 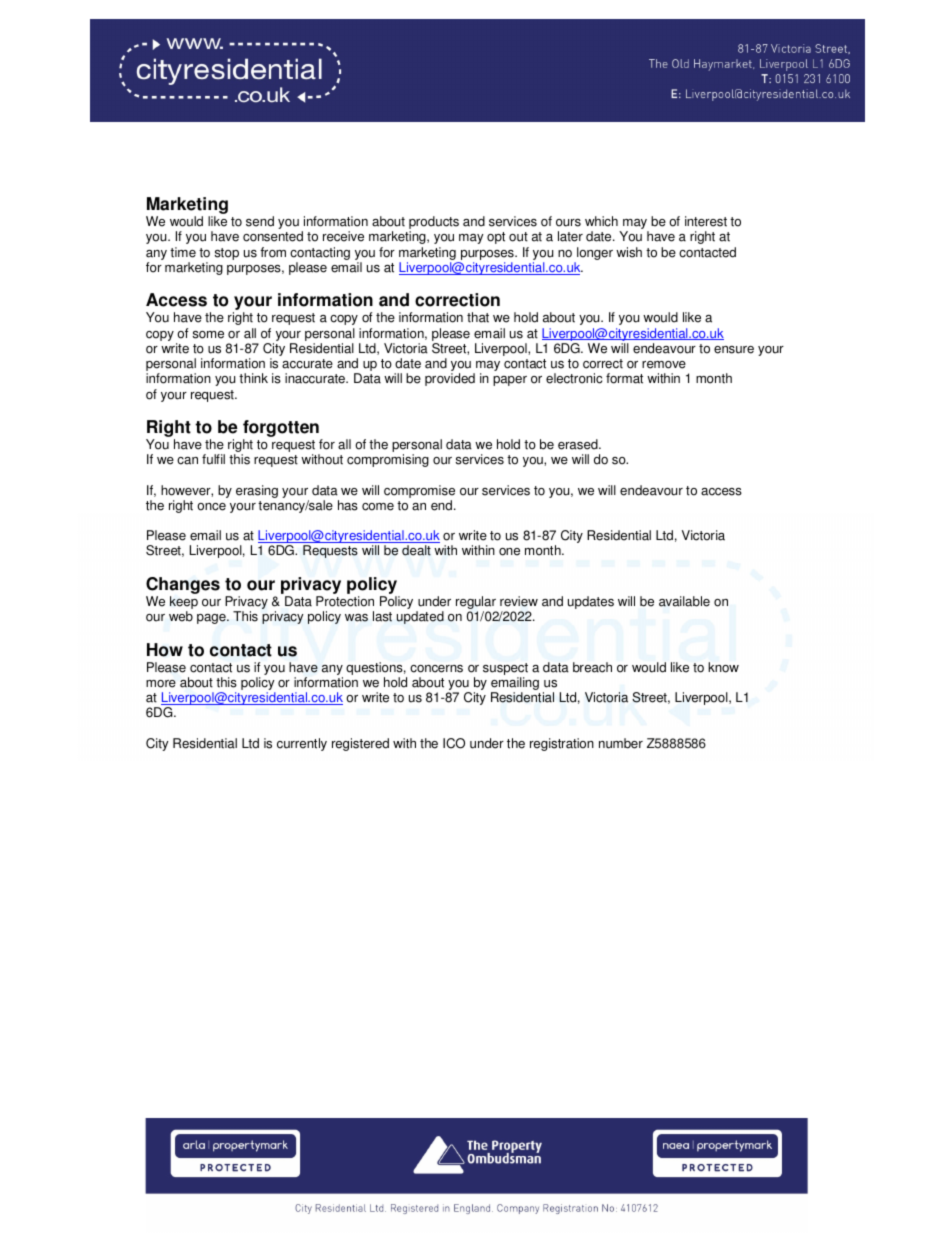 I want to click on stop, so click(x=227, y=254).
